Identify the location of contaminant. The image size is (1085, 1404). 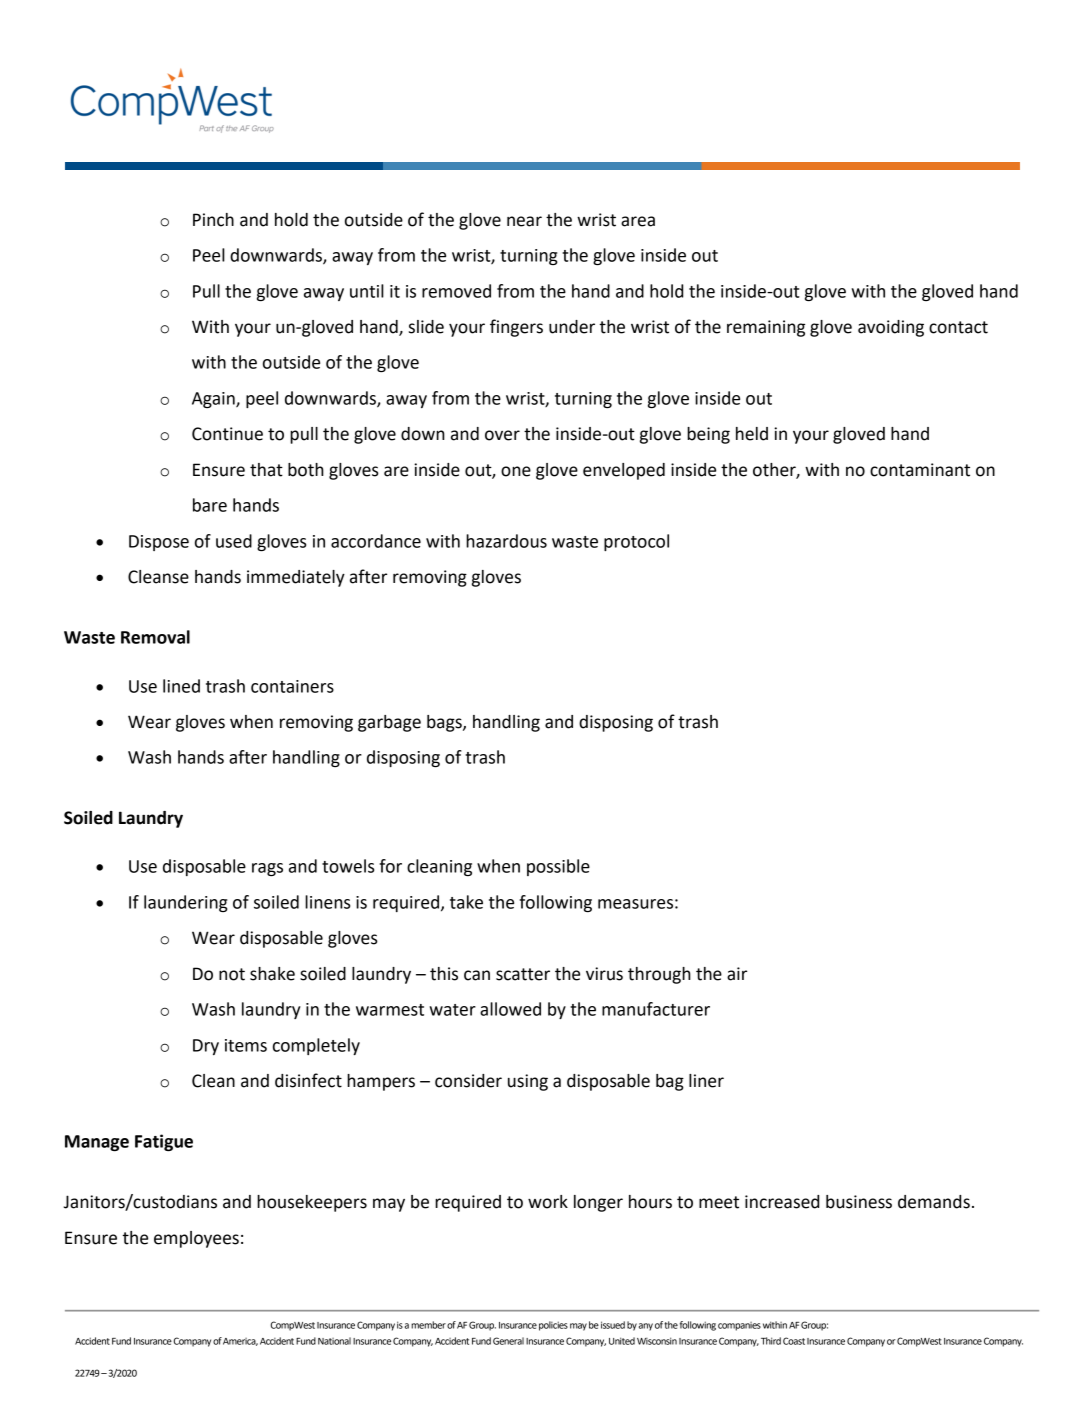
(920, 470).
